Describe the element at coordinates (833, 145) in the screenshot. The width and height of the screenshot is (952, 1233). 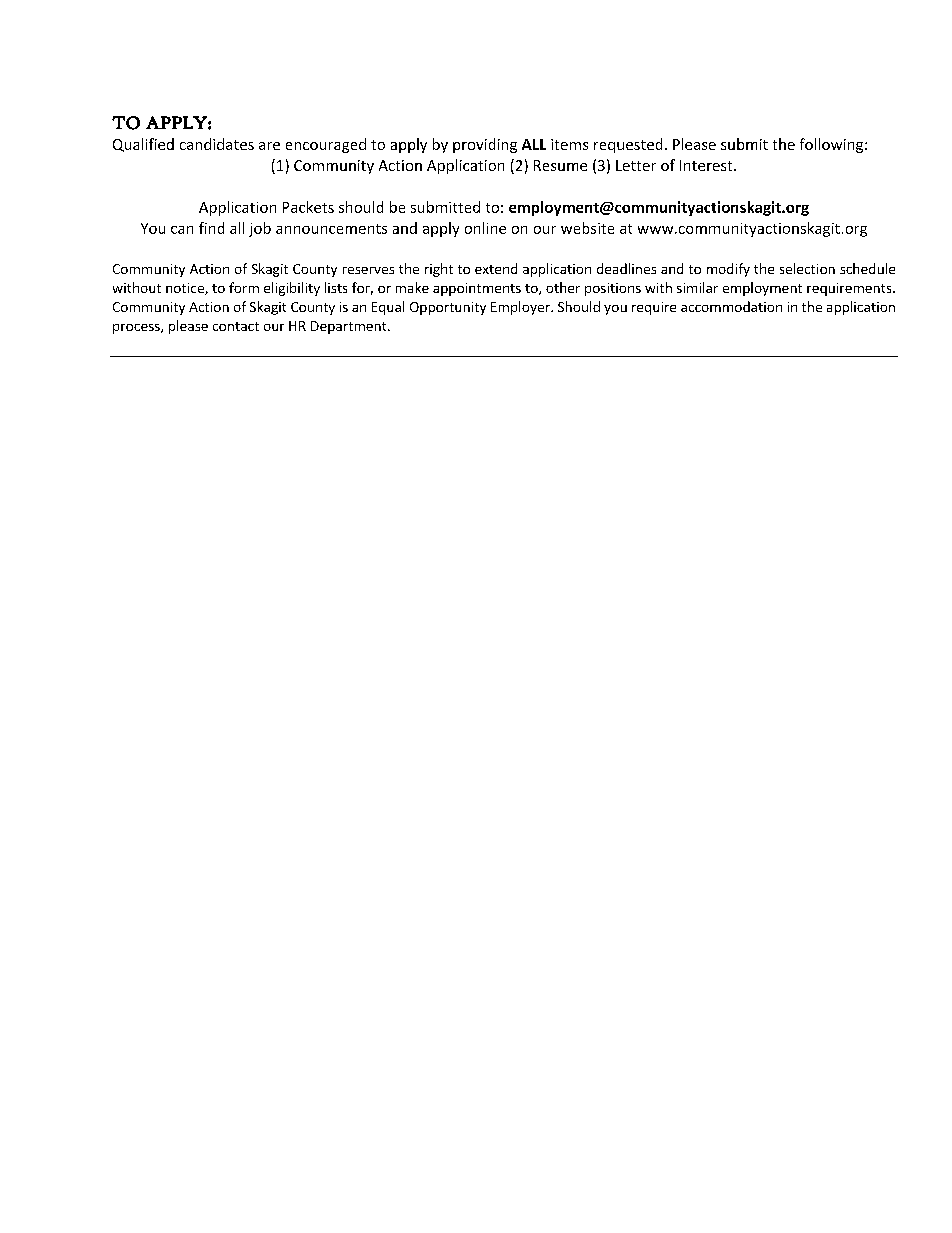
I see `following` at that location.
